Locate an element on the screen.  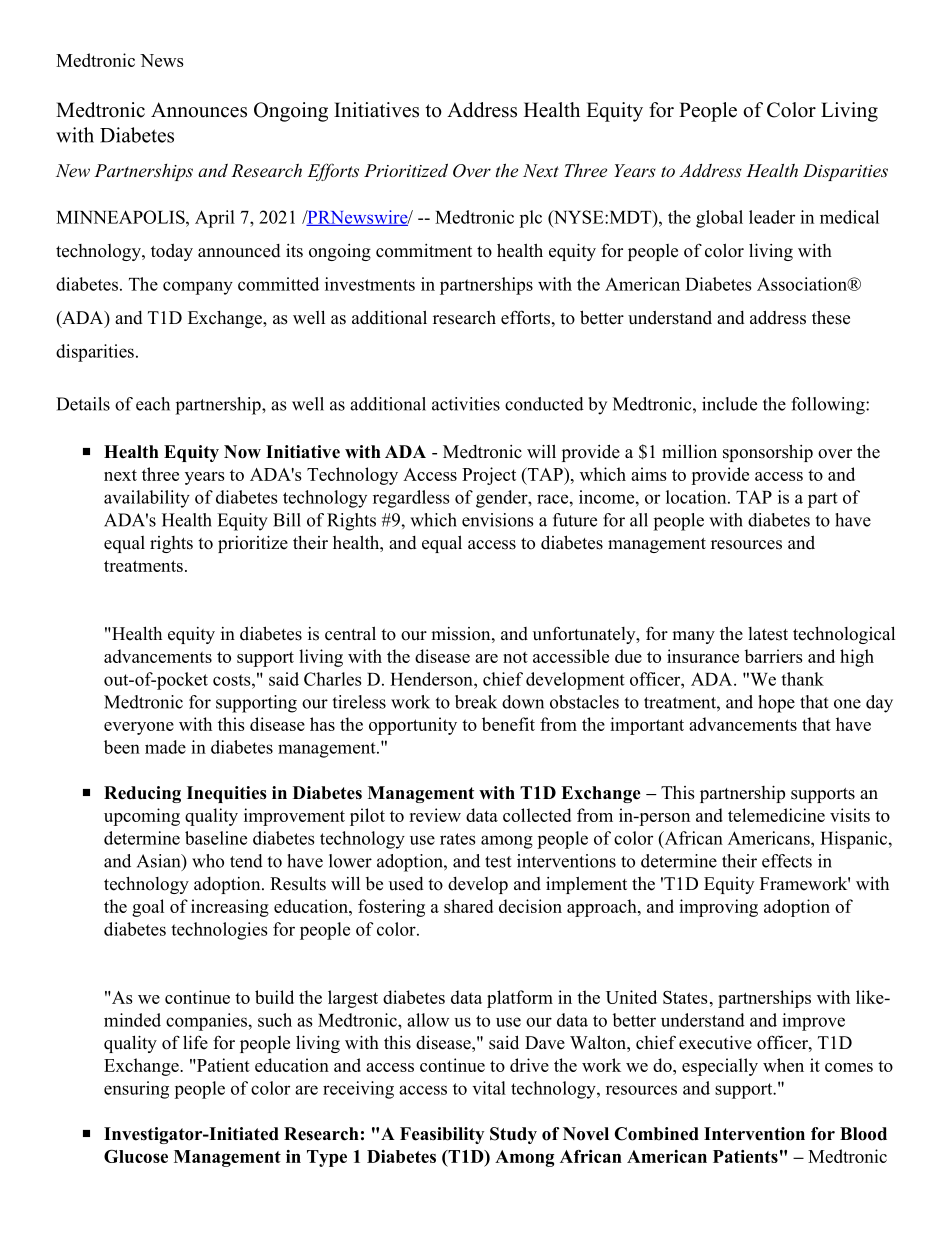
include is located at coordinates (729, 404).
